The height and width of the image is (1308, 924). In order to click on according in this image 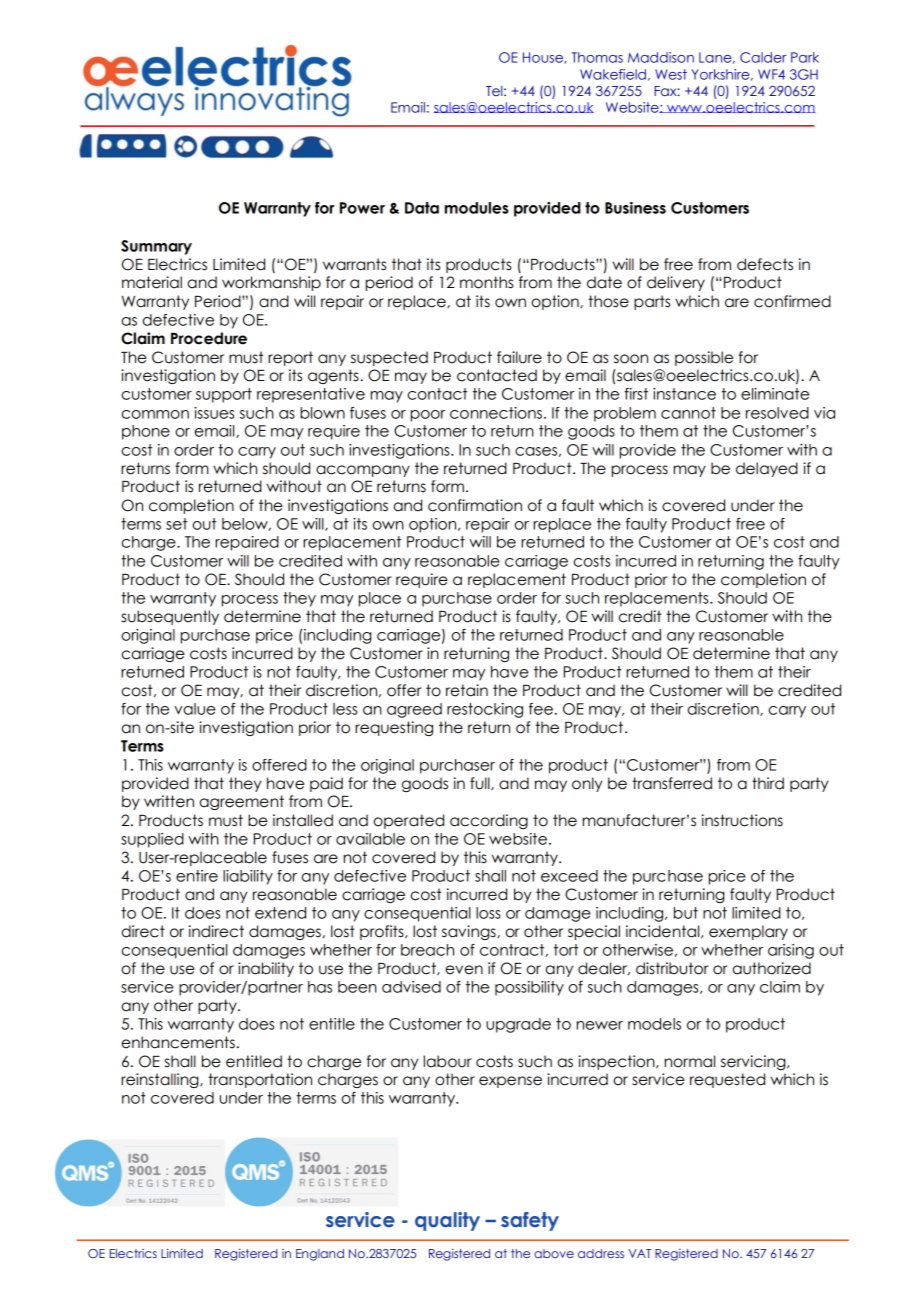, I will do `click(489, 821)`.
